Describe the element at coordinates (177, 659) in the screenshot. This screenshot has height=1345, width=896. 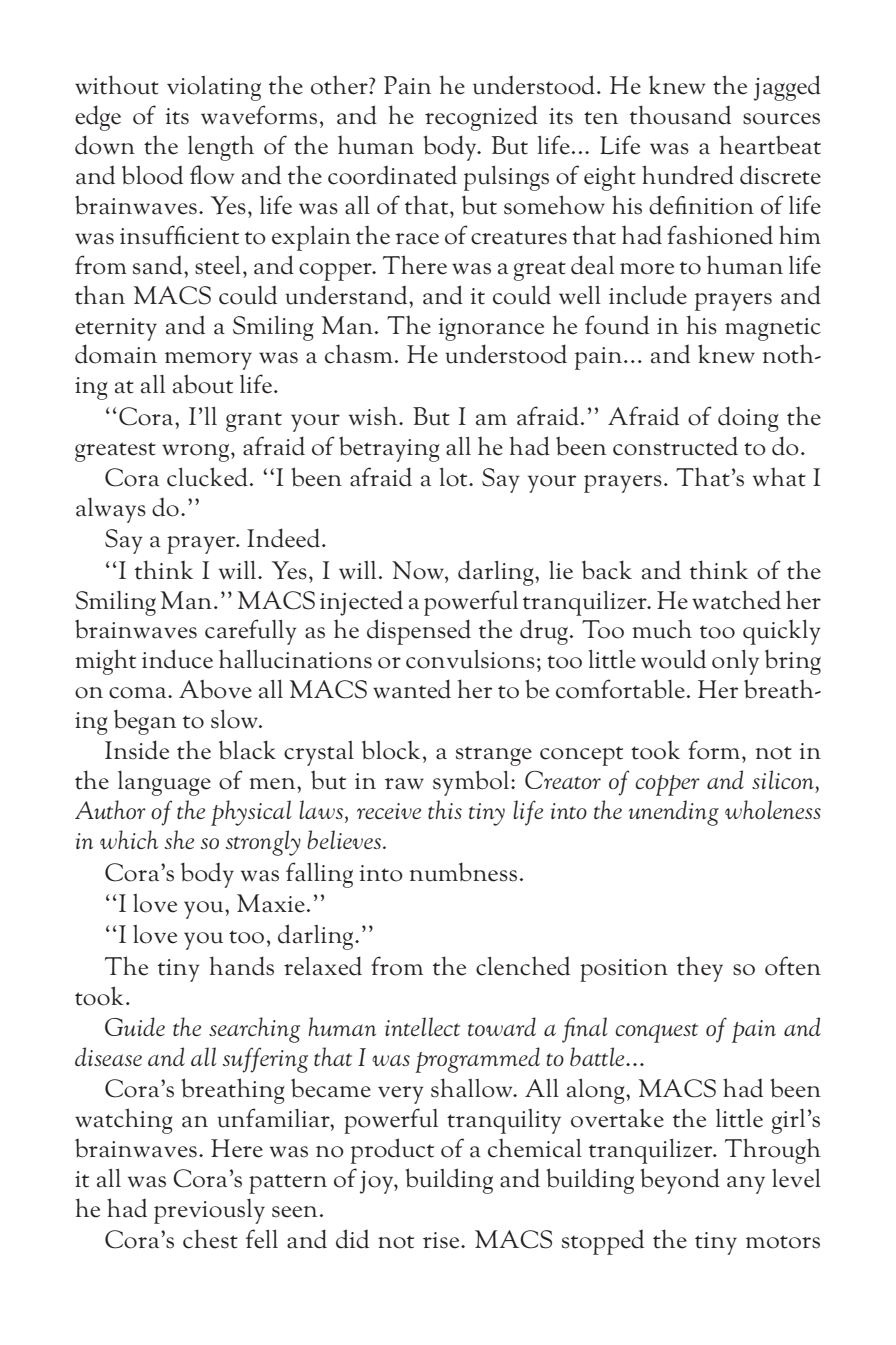
I see `induce` at that location.
